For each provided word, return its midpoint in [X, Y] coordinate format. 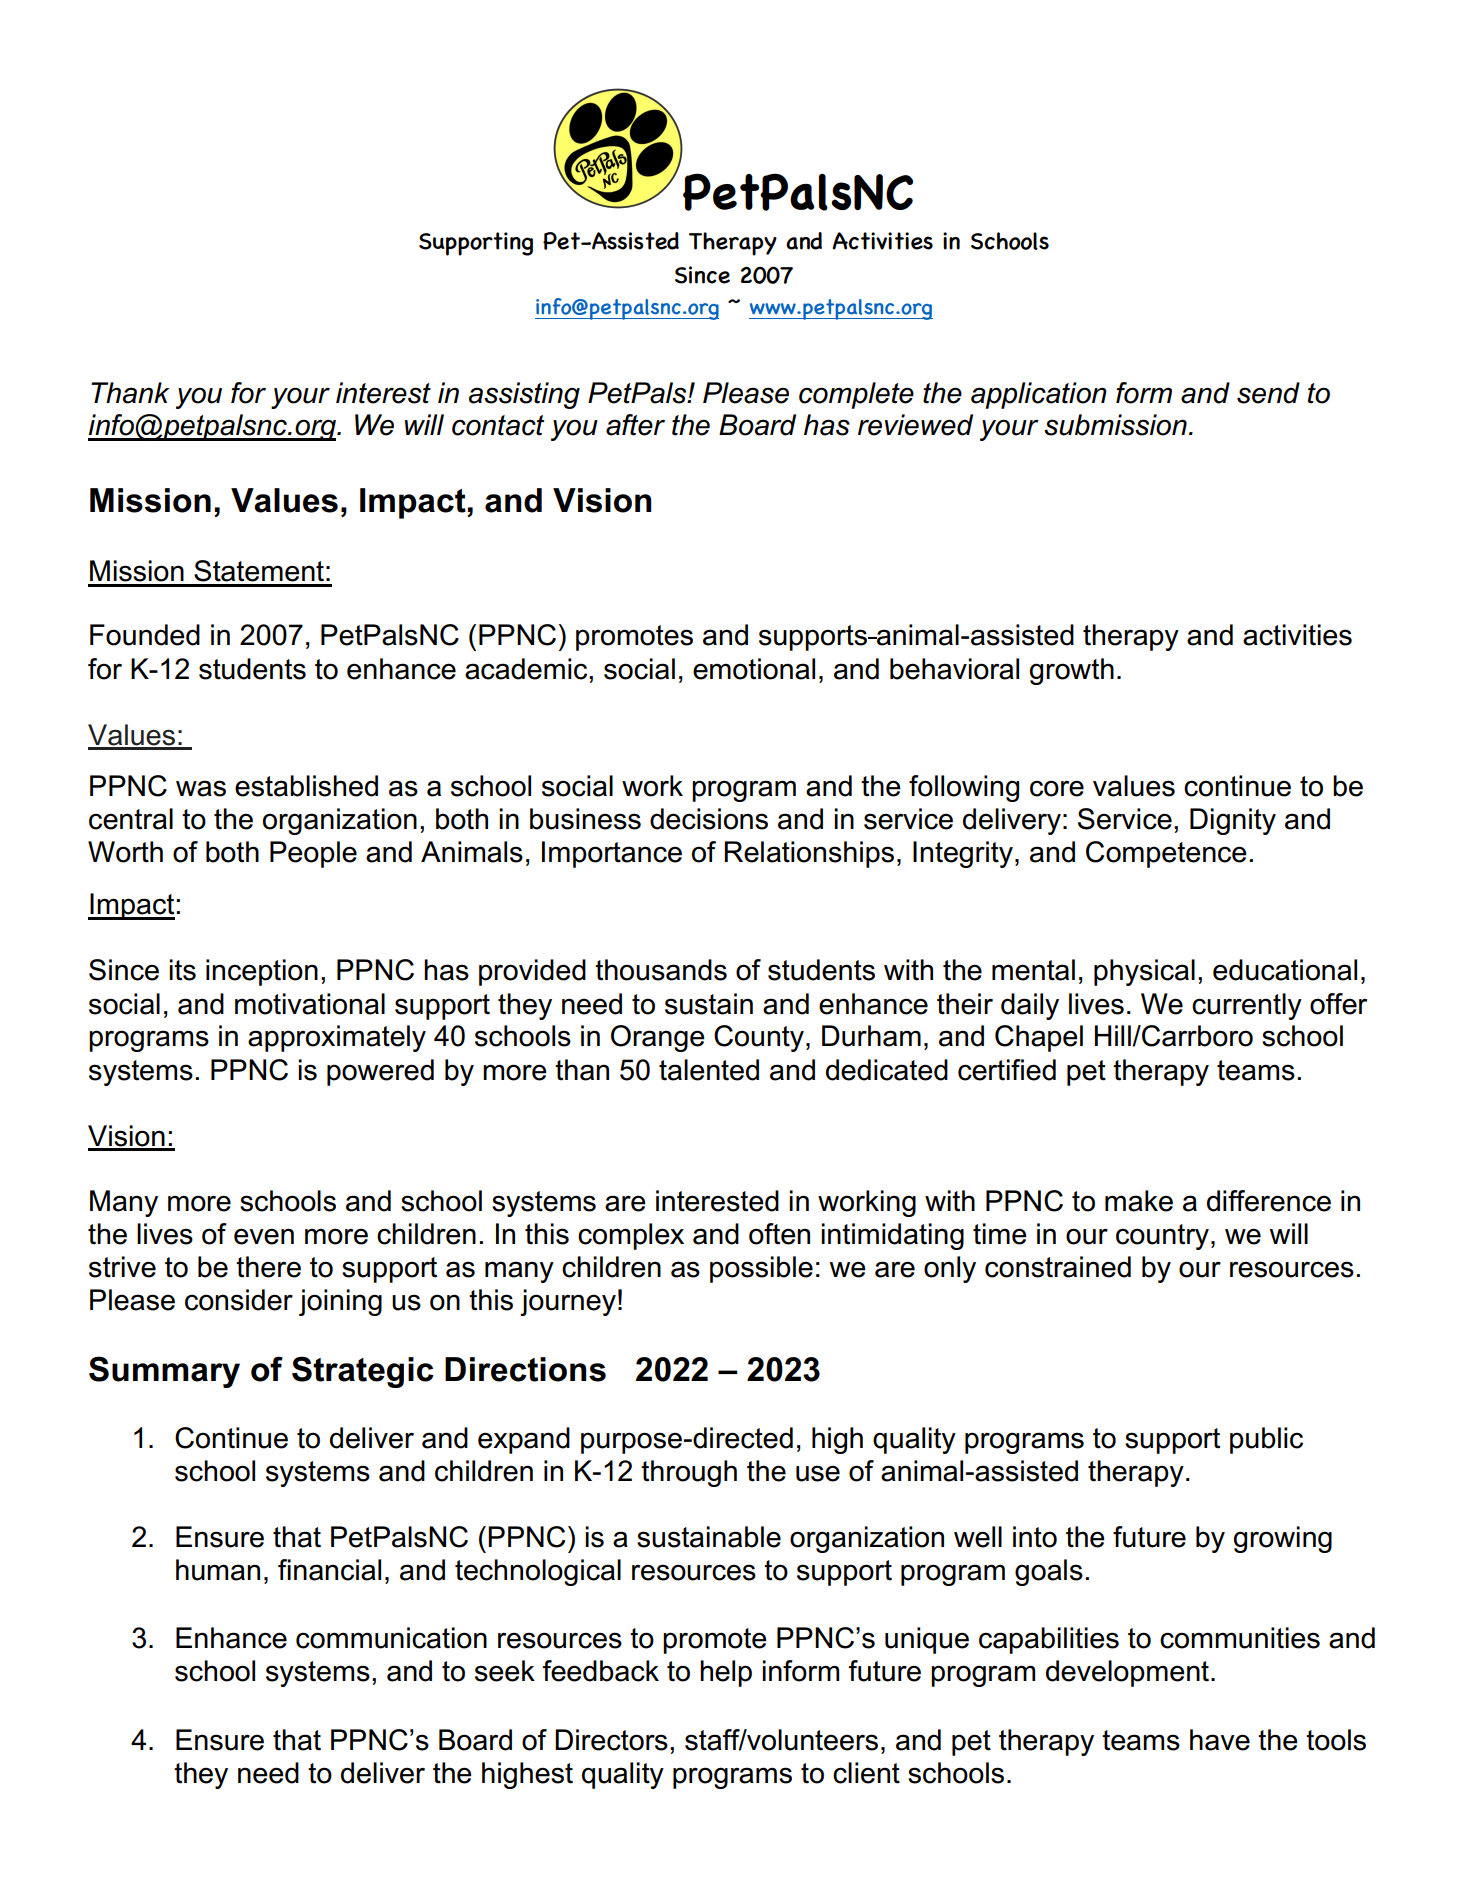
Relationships [809, 854]
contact [498, 425]
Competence [1166, 854]
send [1268, 393]
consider [239, 1300]
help [726, 1673]
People [313, 854]
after [635, 425]
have [1220, 1740]
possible [761, 1269]
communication [391, 1638]
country [1162, 1237]
